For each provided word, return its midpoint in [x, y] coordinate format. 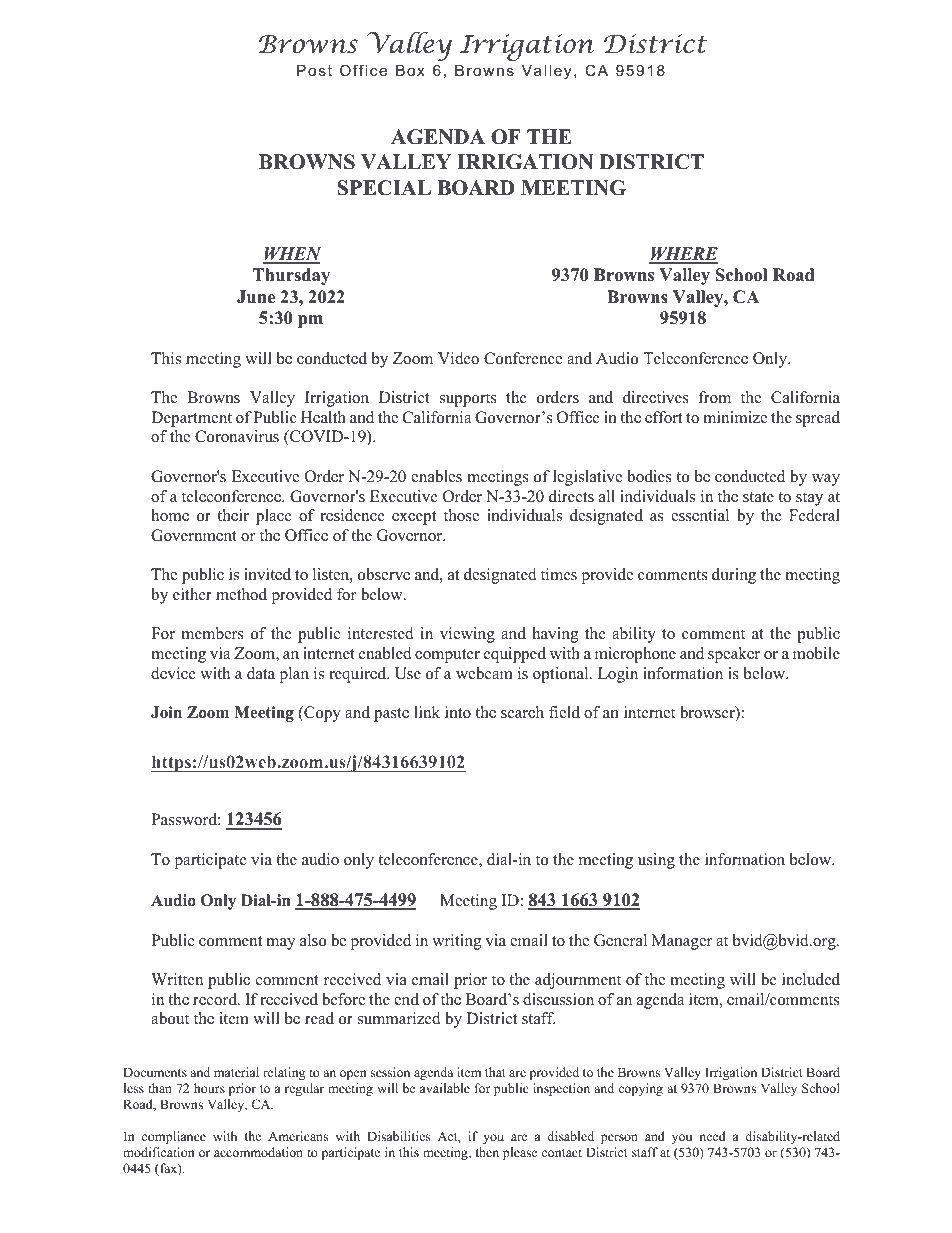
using [656, 861]
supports [468, 400]
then [487, 1152]
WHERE [683, 255]
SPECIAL [384, 188]
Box [410, 70]
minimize [735, 417]
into [458, 712]
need [712, 1136]
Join [166, 712]
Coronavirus [237, 436]
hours [209, 1088]
